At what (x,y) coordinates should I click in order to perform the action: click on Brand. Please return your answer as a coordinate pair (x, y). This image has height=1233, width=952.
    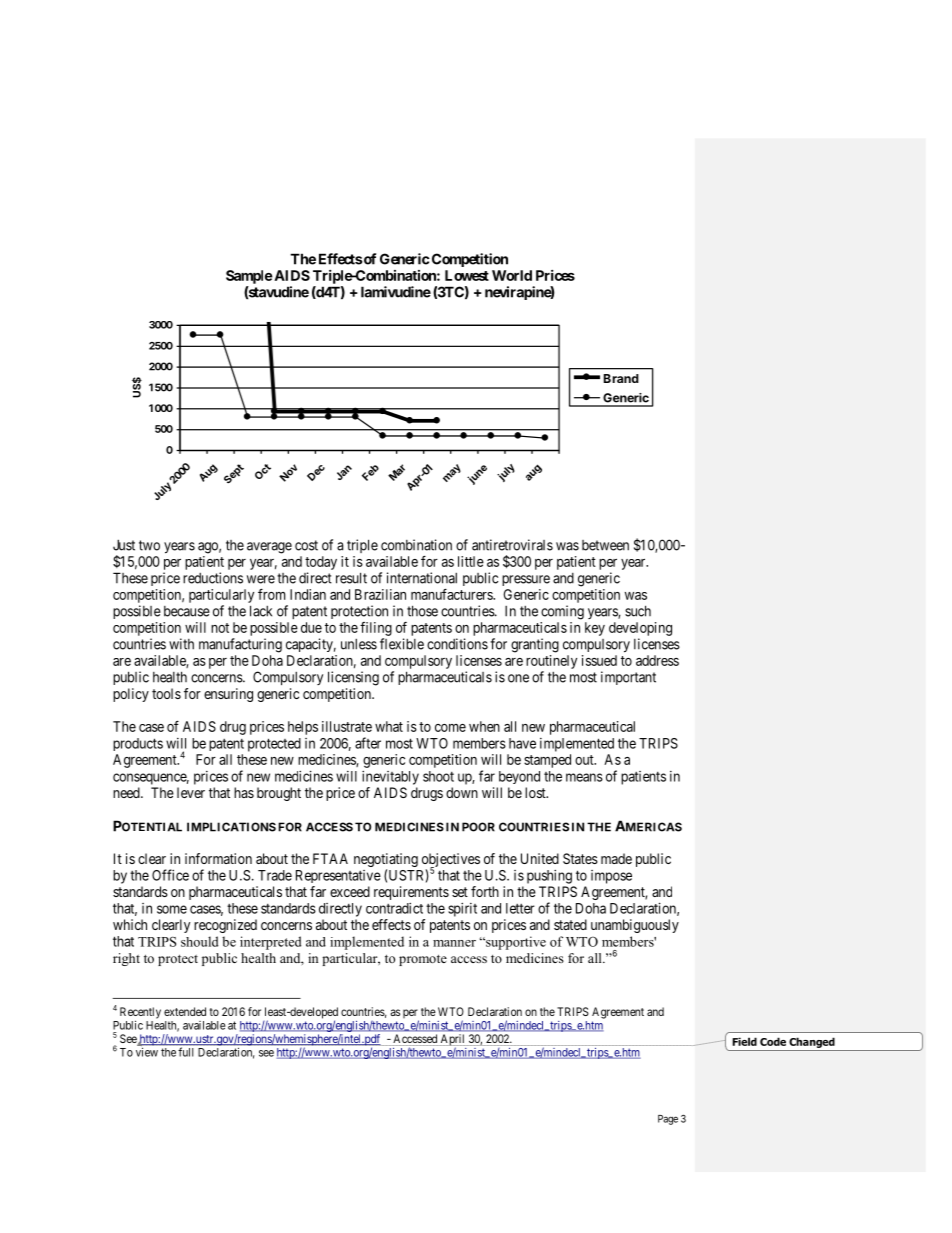
    Looking at the image, I should click on (621, 378).
